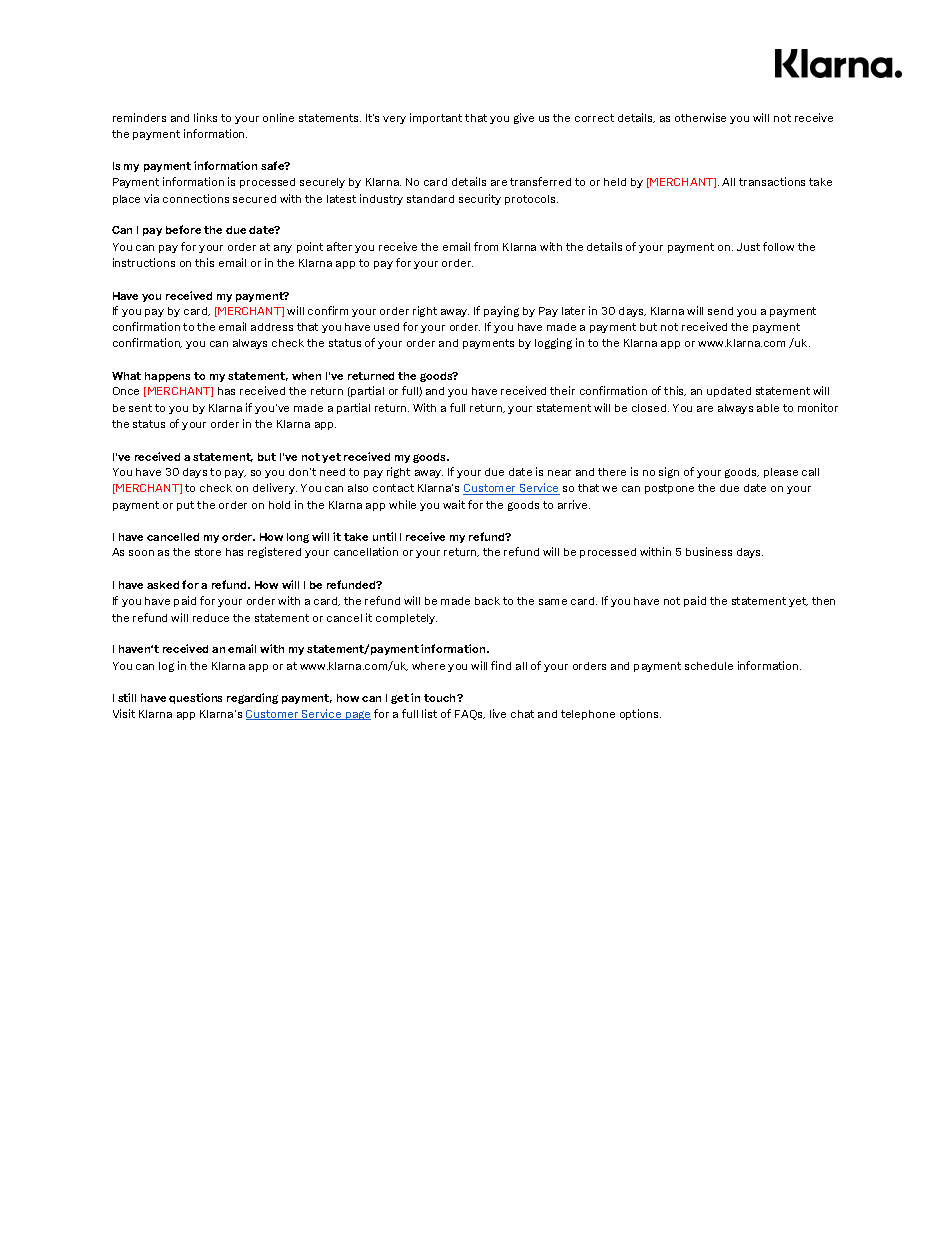 The width and height of the screenshot is (952, 1233). I want to click on before, so click(183, 229).
